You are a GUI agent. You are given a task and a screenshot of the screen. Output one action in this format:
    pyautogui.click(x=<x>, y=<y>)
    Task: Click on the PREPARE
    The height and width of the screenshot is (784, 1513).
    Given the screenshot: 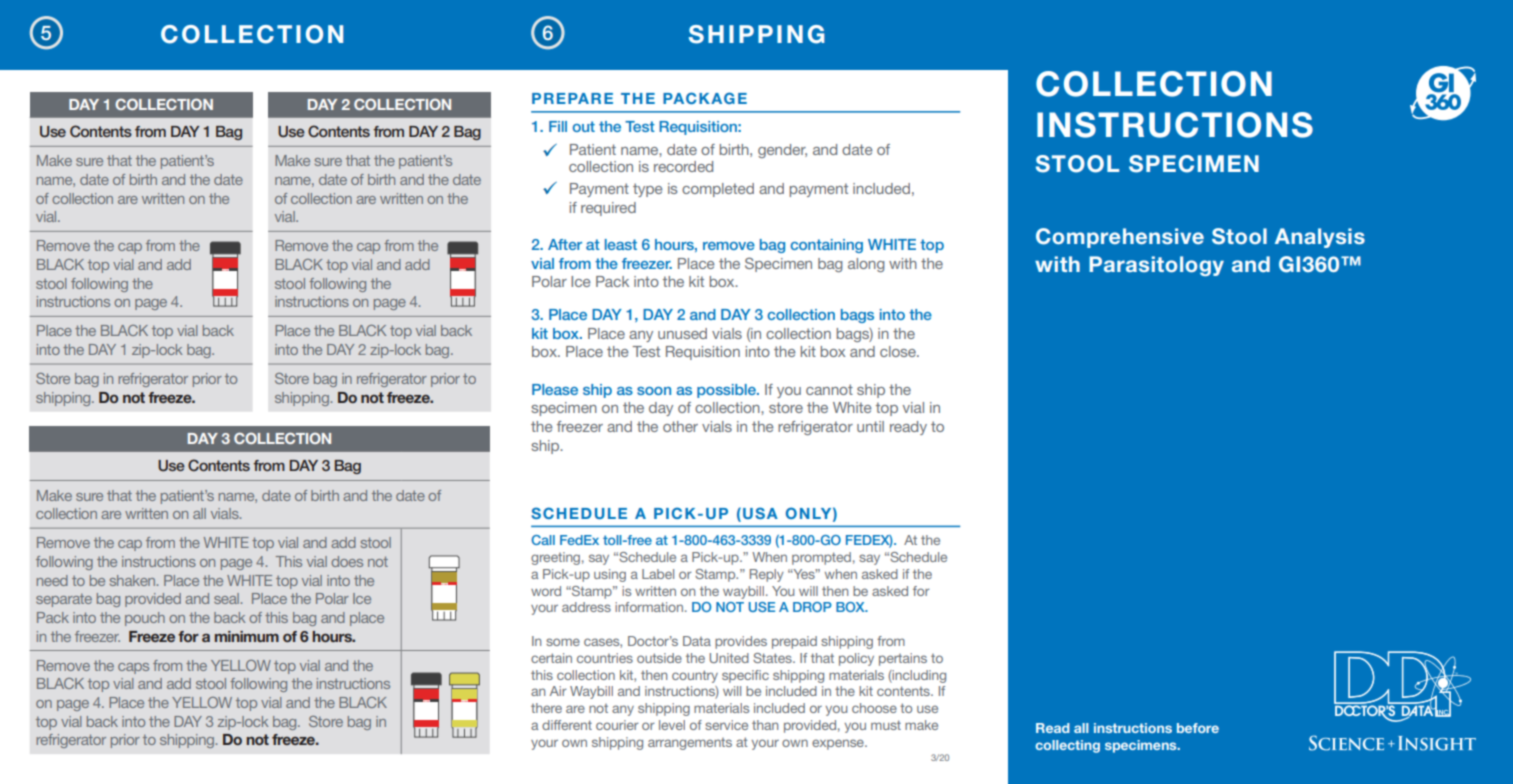 What is the action you would take?
    pyautogui.click(x=572, y=98)
